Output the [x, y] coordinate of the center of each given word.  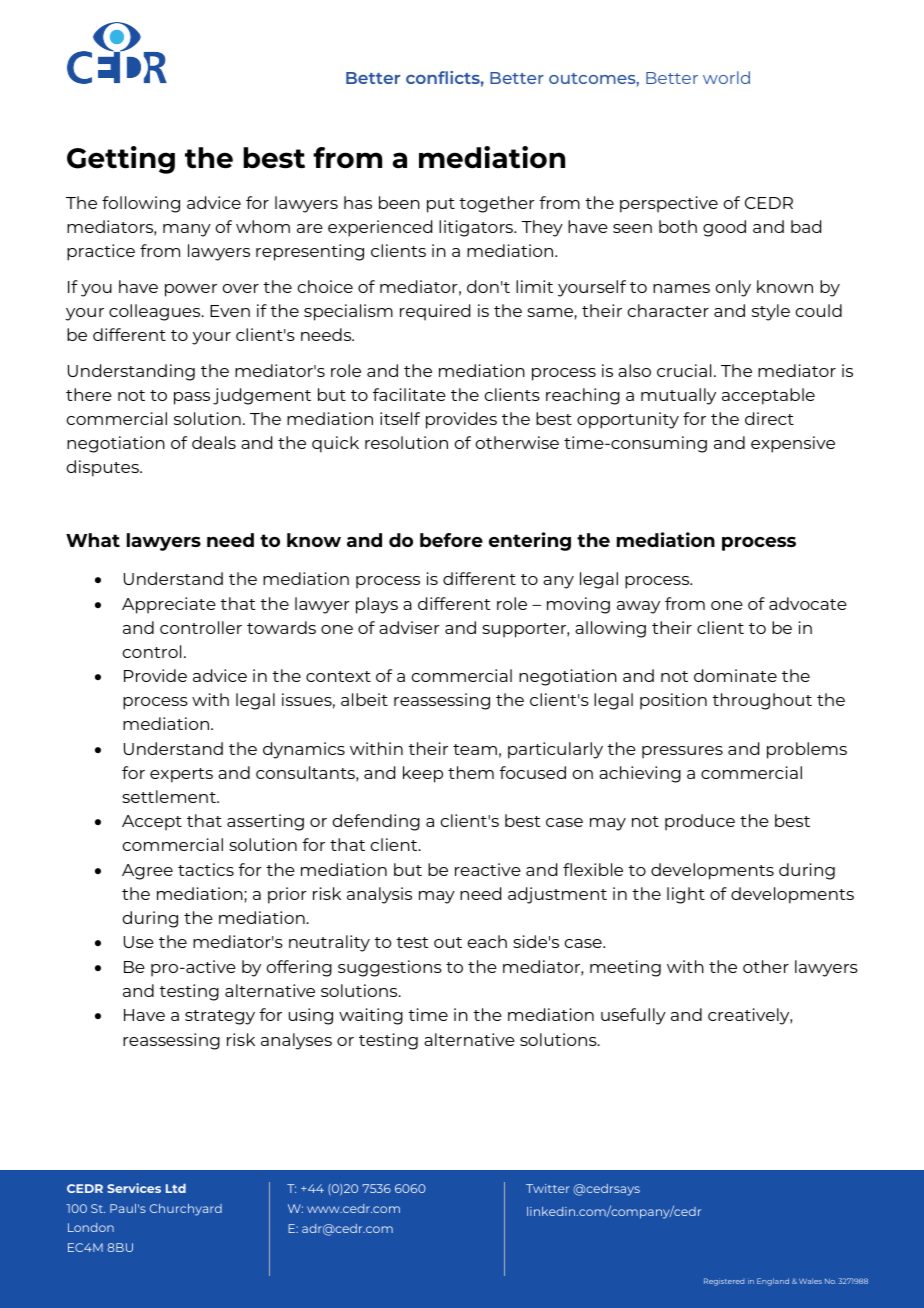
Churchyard [186, 1210]
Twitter [548, 1188]
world [726, 77]
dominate [735, 675]
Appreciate [169, 605]
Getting [121, 160]
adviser [409, 627]
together [497, 204]
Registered [724, 1282]
